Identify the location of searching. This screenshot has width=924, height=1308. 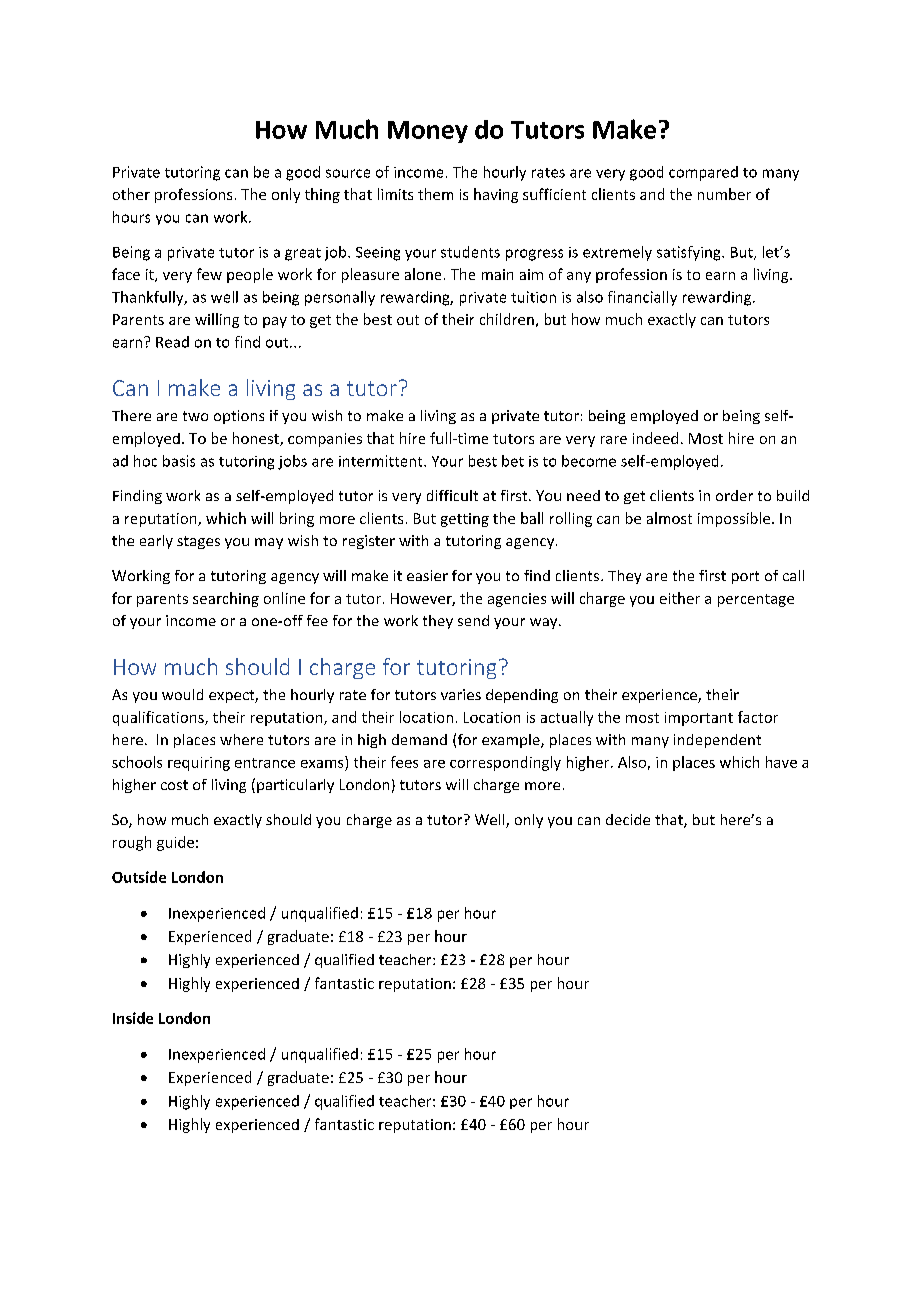
(226, 599).
